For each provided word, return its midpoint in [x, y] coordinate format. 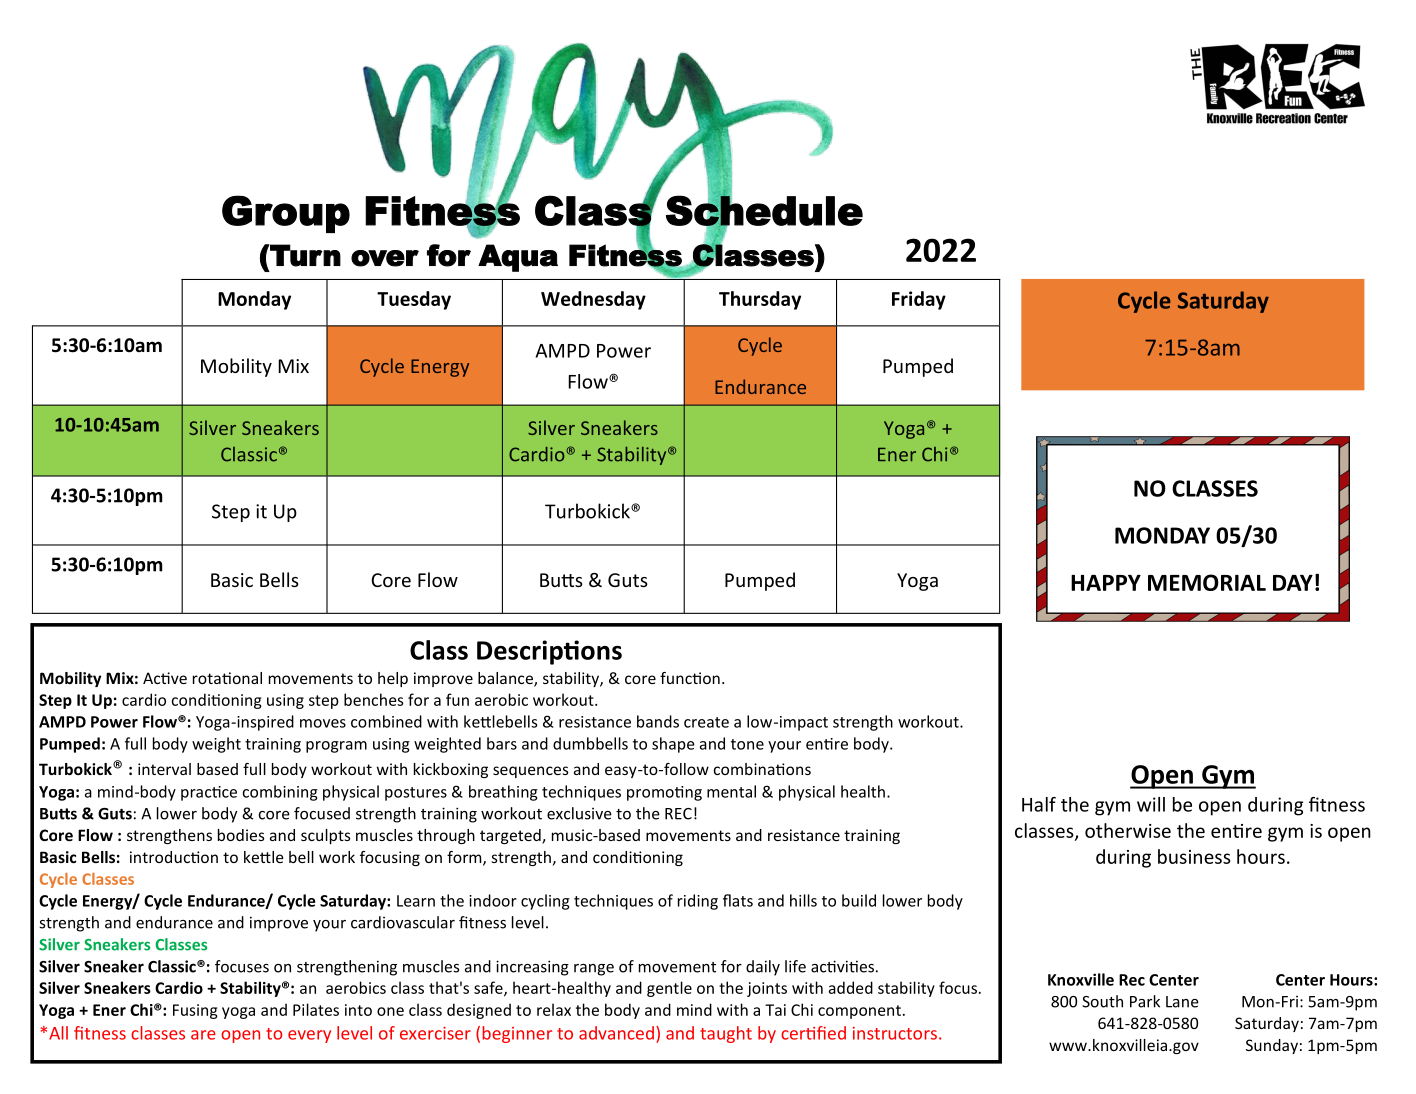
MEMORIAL [1207, 582]
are [203, 1035]
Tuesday [414, 300]
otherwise [1128, 830]
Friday [919, 300]
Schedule [764, 210]
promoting [664, 793]
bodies [241, 835]
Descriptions [549, 652]
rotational [227, 678]
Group [286, 214]
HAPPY [1106, 583]
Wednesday [593, 300]
